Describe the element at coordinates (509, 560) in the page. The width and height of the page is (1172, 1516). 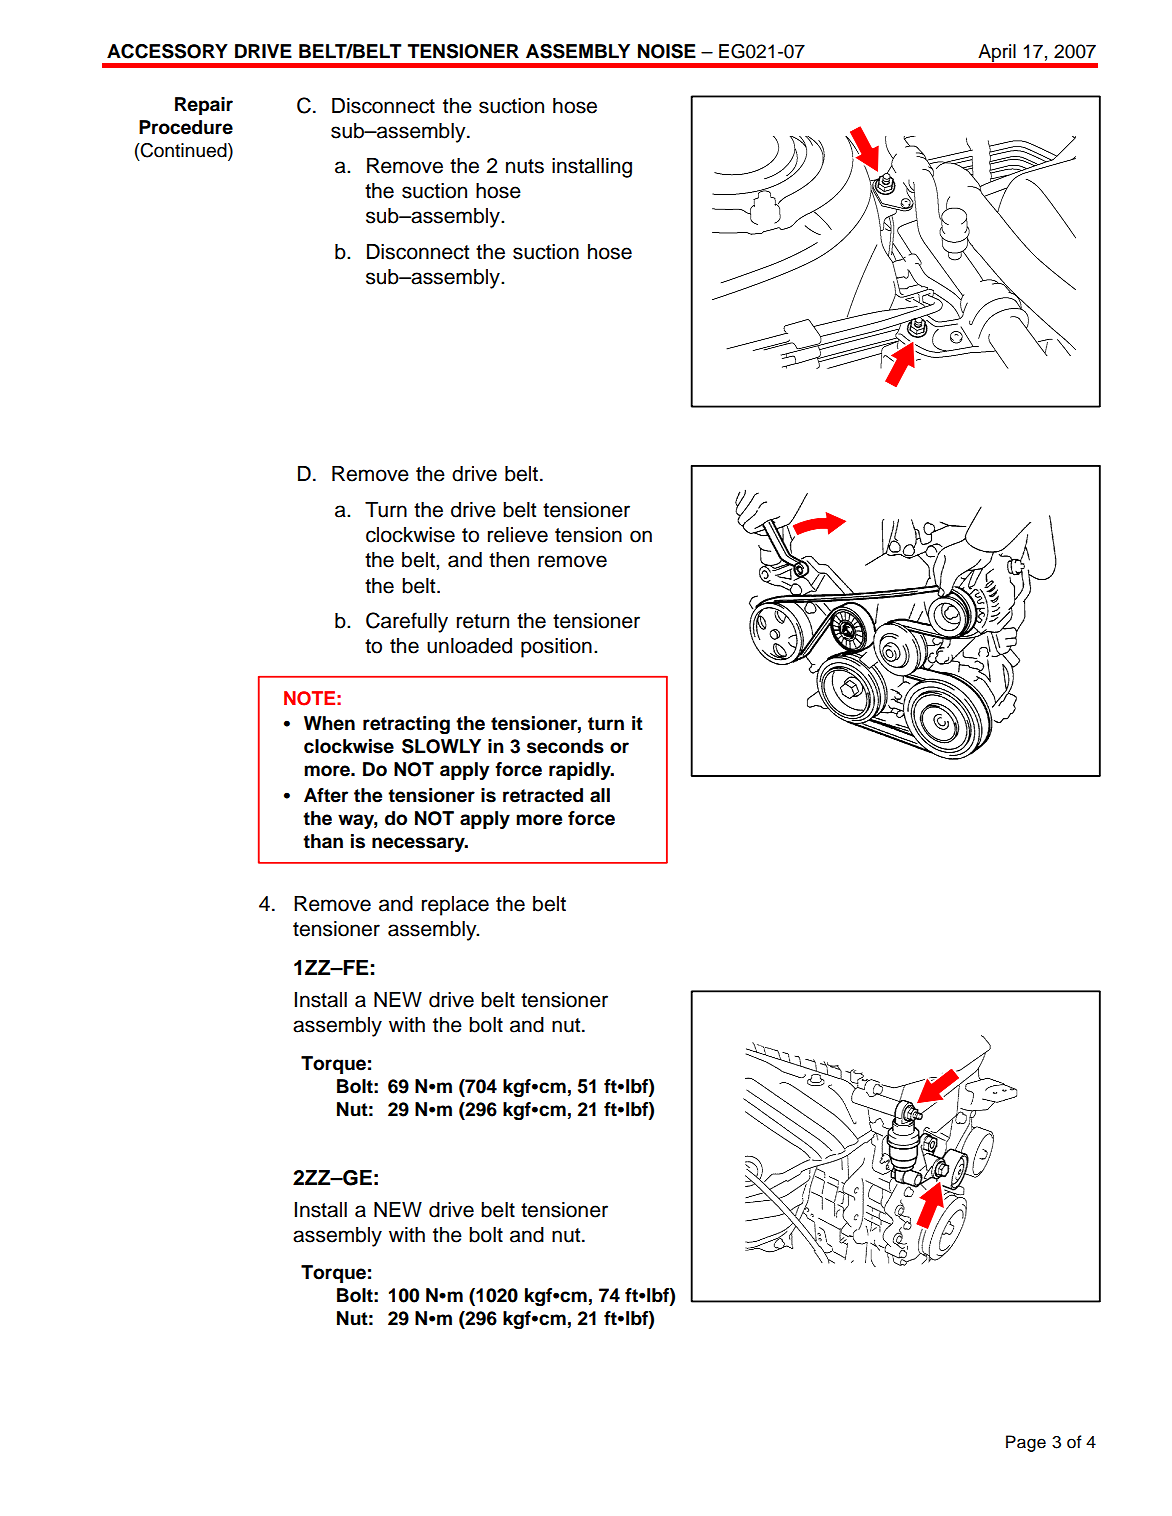
I see `then` at that location.
